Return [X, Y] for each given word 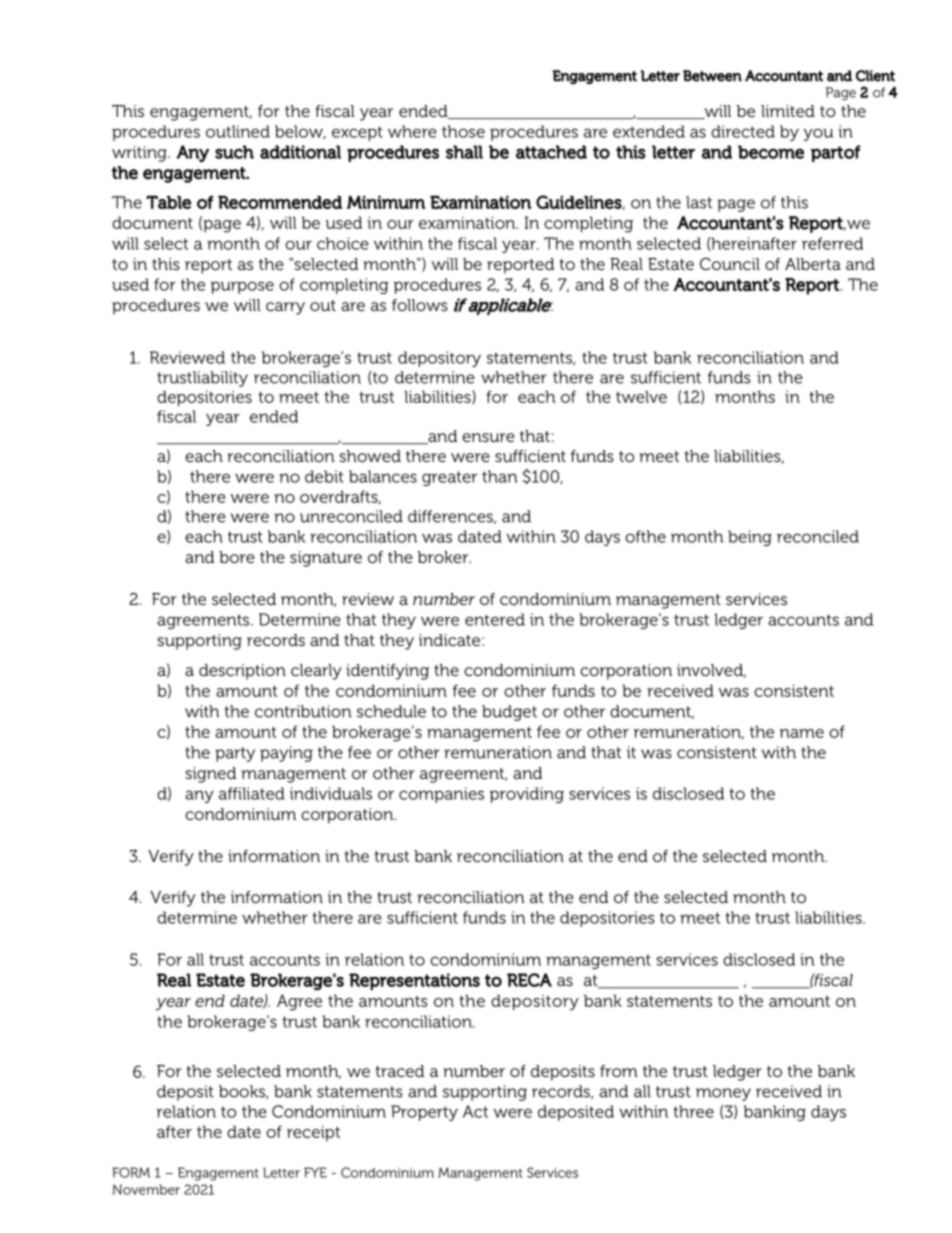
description [242, 672]
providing [527, 795]
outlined [238, 131]
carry [285, 308]
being [750, 538]
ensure [488, 437]
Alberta [813, 264]
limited [788, 111]
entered [495, 619]
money [723, 1094]
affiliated [252, 793]
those [463, 131]
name [802, 733]
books [243, 1092]
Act [475, 1111]
